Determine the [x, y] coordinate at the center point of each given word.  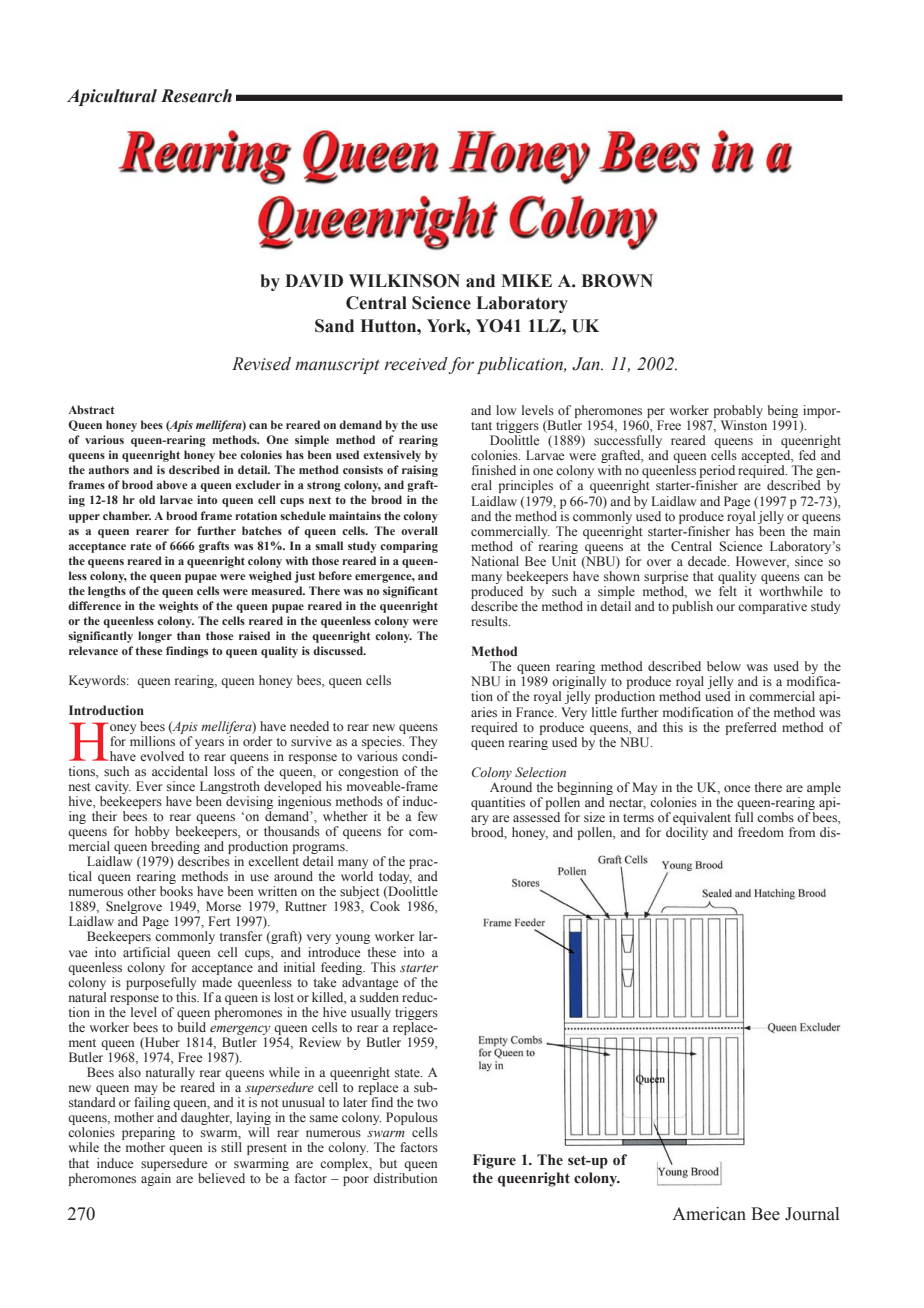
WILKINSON [404, 281]
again [156, 1178]
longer [155, 637]
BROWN [617, 281]
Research [196, 96]
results [490, 621]
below [724, 666]
